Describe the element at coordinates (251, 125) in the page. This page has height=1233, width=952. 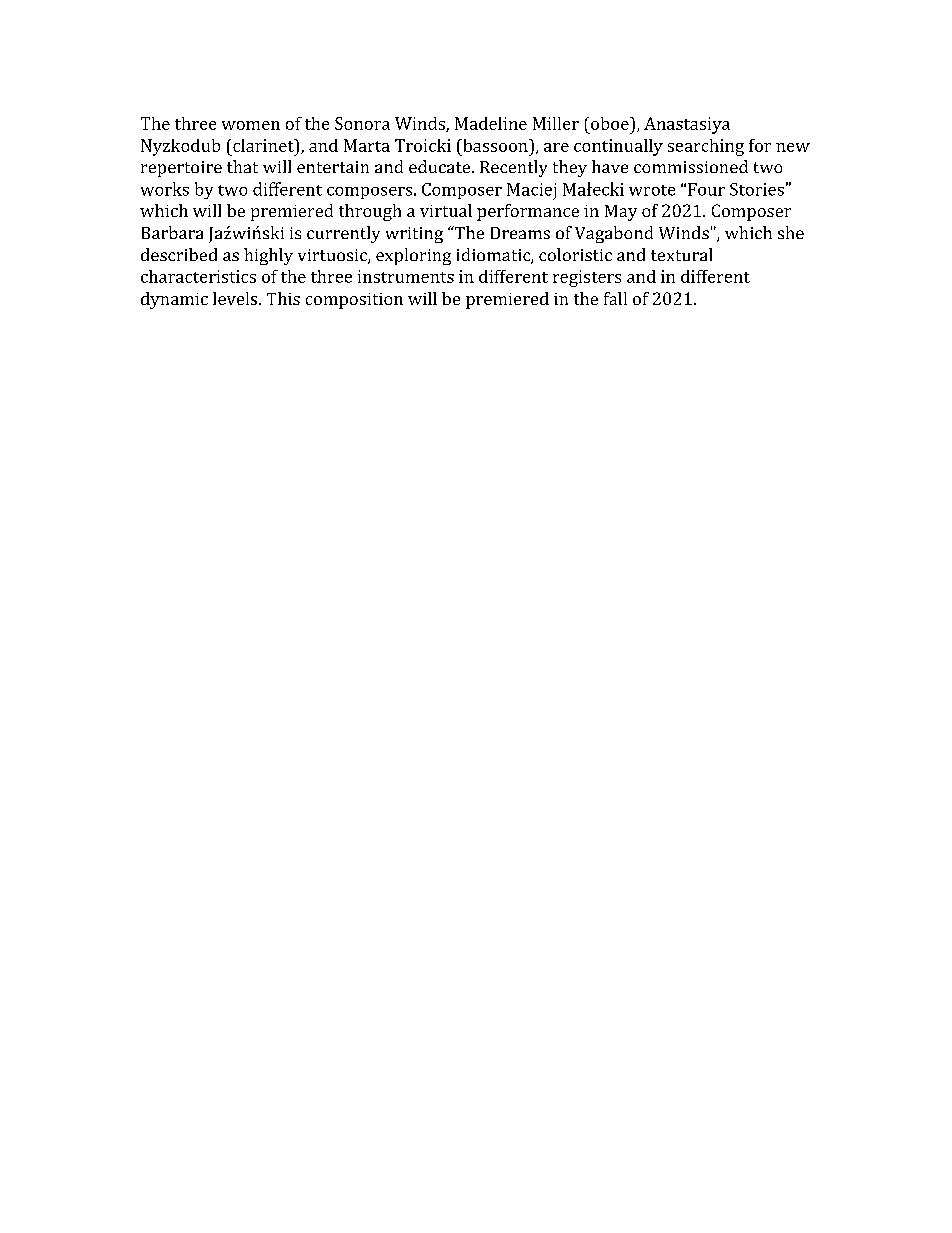
I see `women` at that location.
